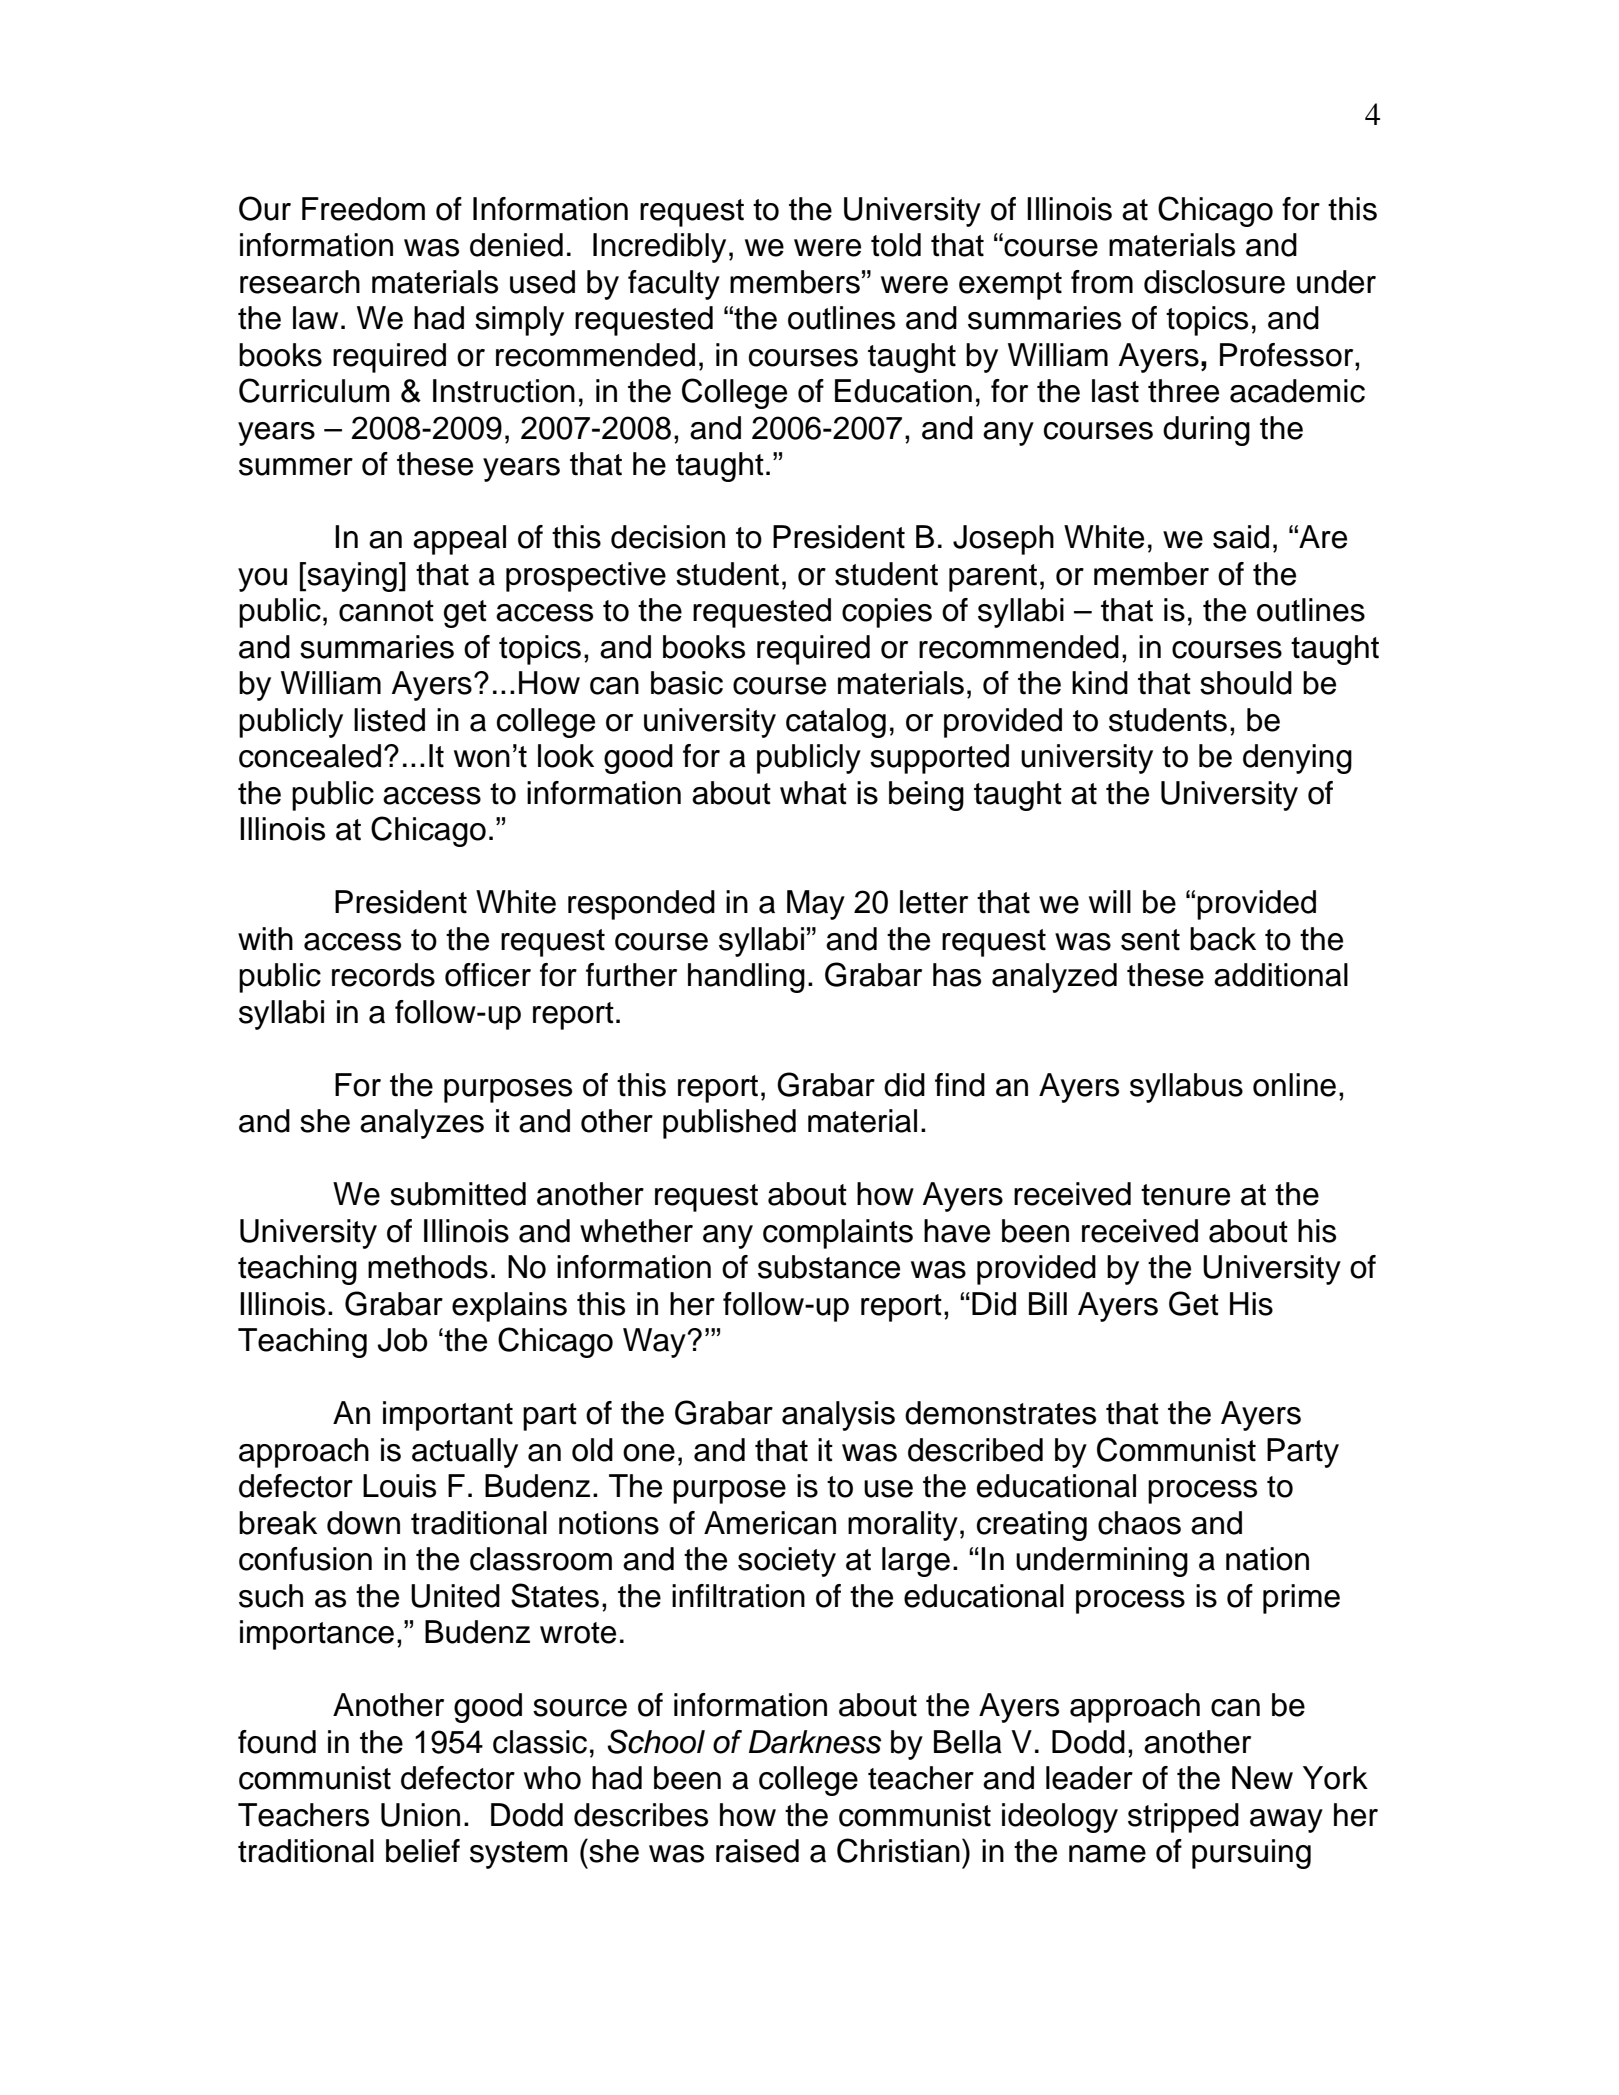 Image resolution: width=1619 pixels, height=2095 pixels. What do you see at coordinates (1214, 282) in the screenshot?
I see `disclosure` at bounding box center [1214, 282].
